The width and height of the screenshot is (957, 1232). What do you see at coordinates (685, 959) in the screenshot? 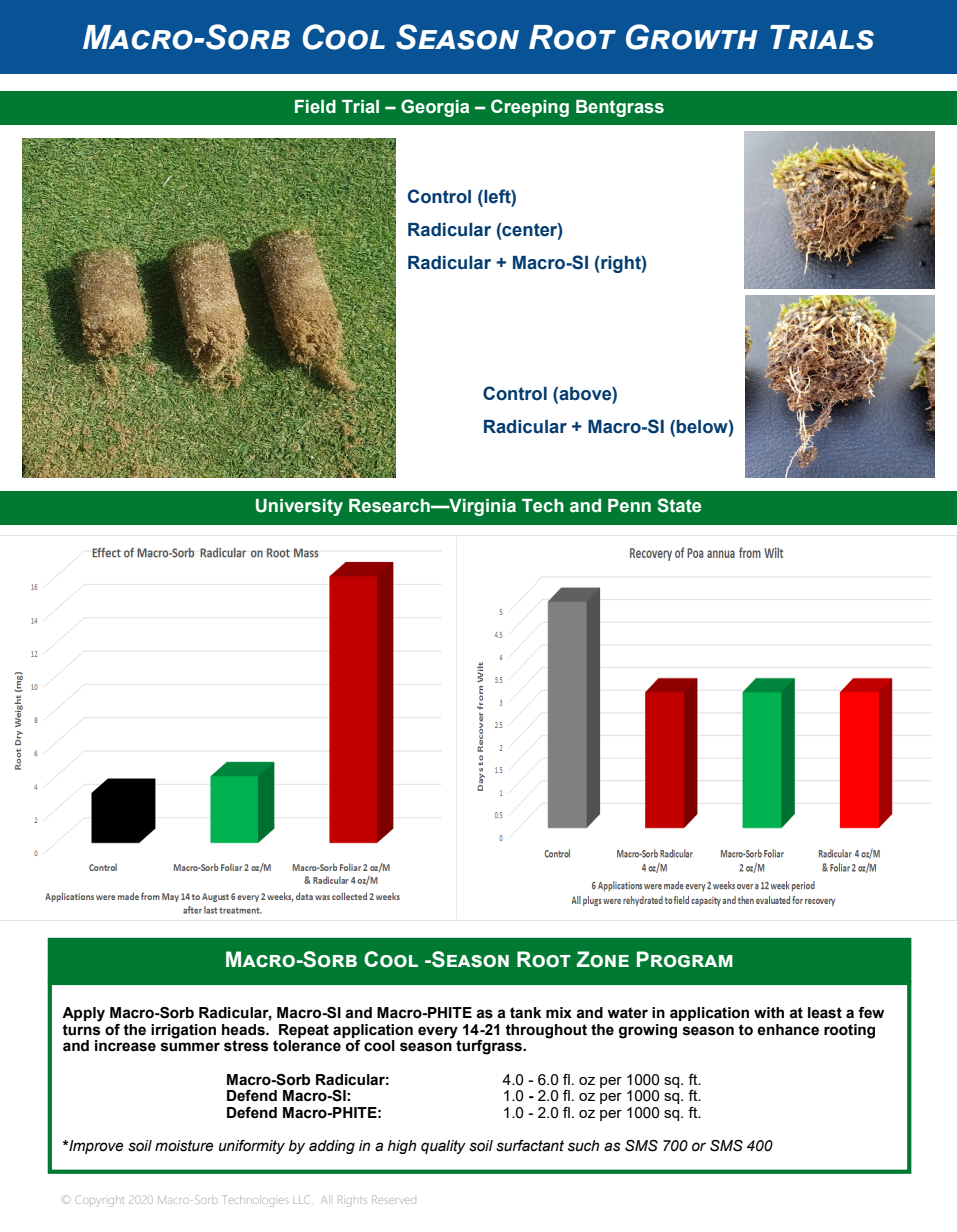
I see `Program` at bounding box center [685, 959].
